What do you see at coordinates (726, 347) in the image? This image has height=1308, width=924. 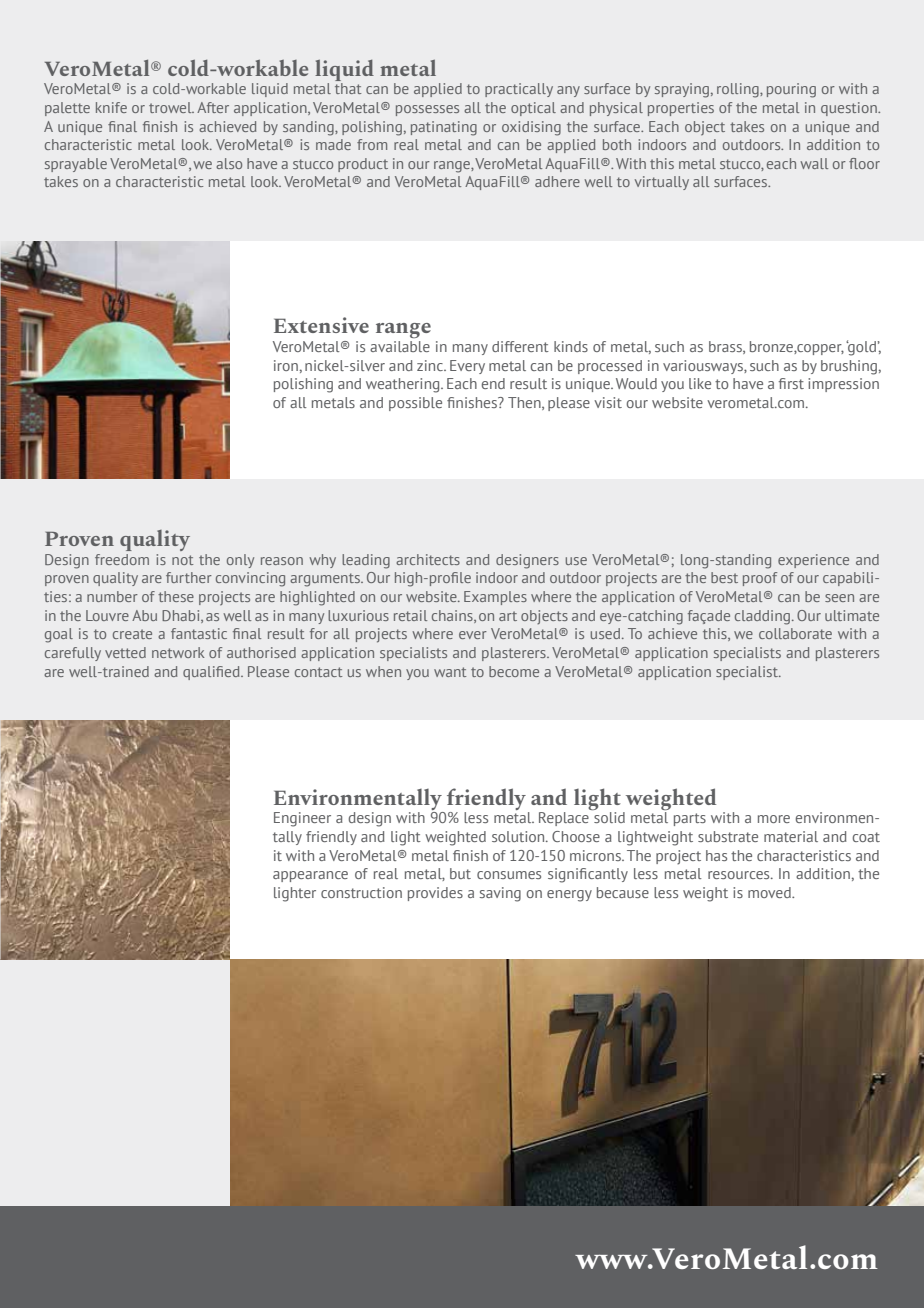 I see `brass` at bounding box center [726, 347].
